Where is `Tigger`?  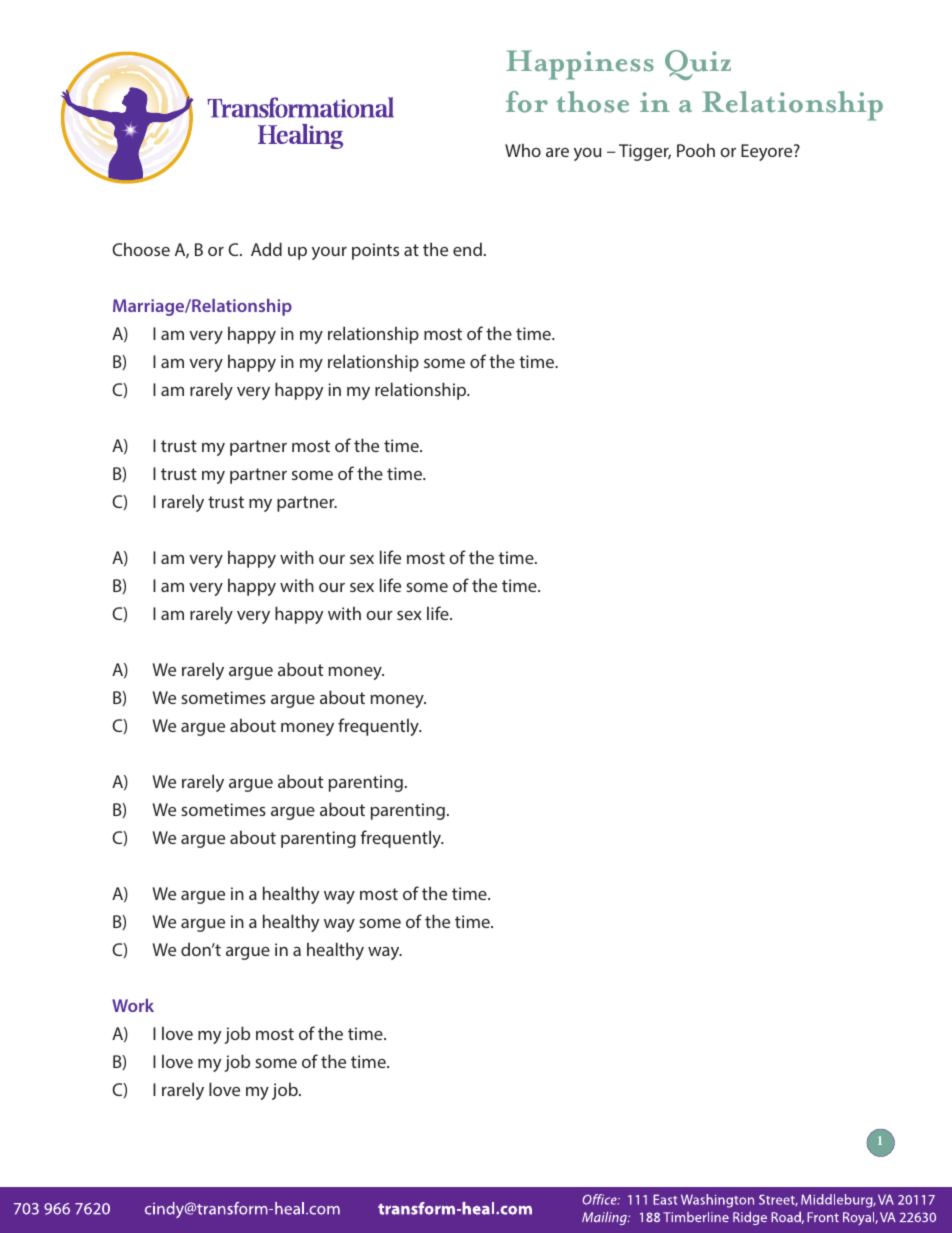
Tigger is located at coordinates (645, 152).
